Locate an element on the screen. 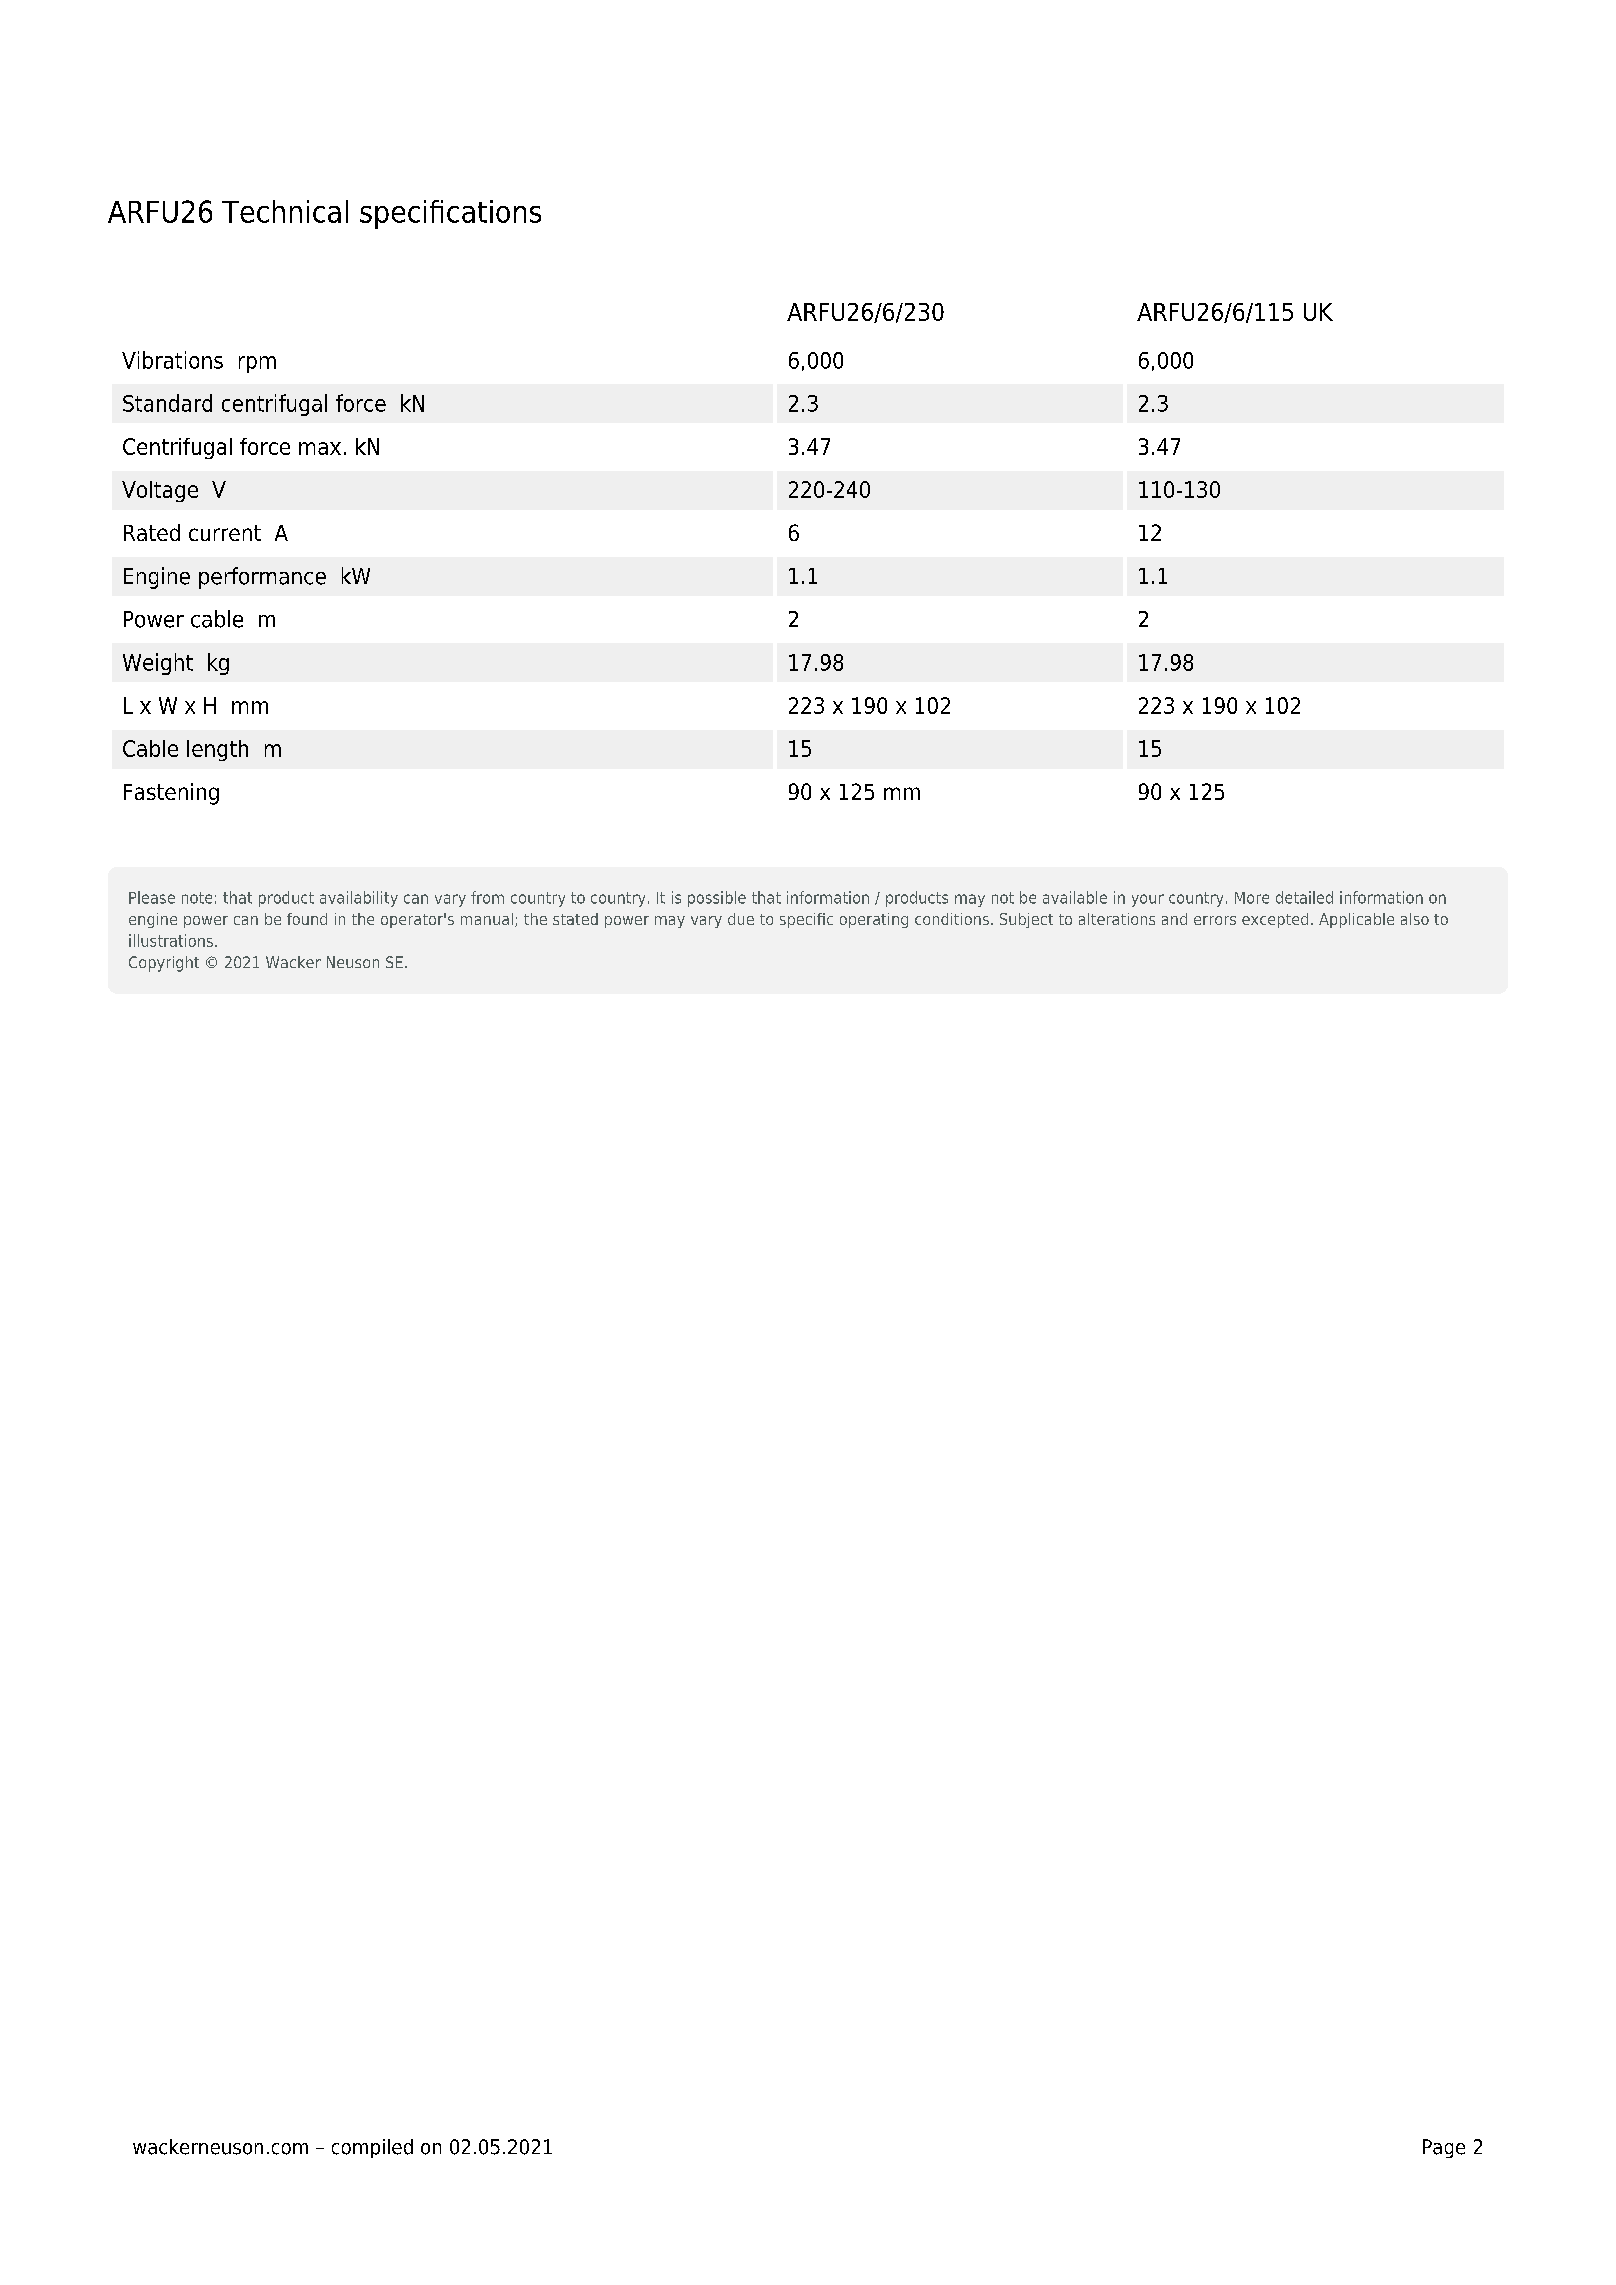  excepted is located at coordinates (1275, 920).
